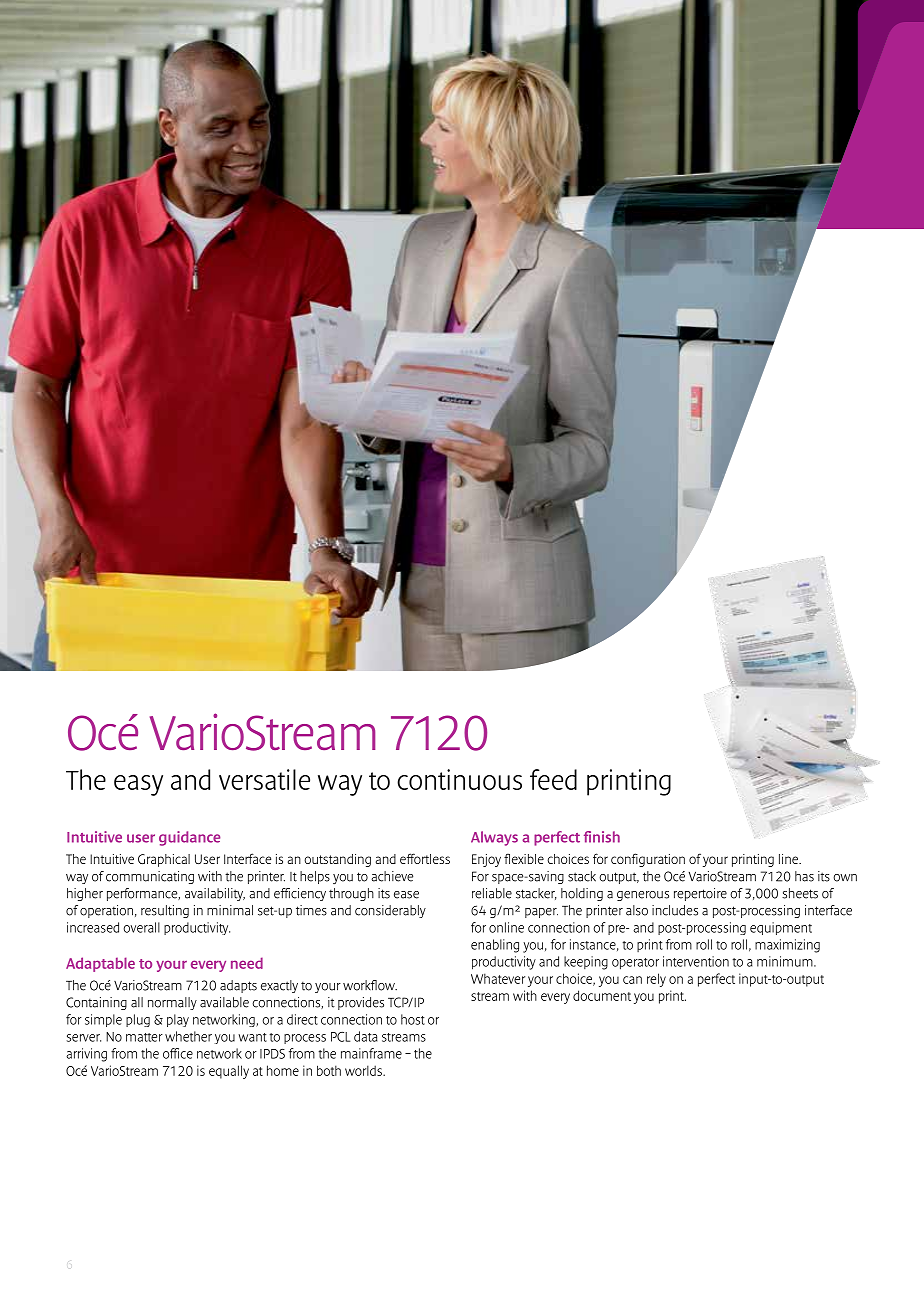 The height and width of the page is (1308, 924). Describe the element at coordinates (138, 785) in the page. I see `easy` at that location.
